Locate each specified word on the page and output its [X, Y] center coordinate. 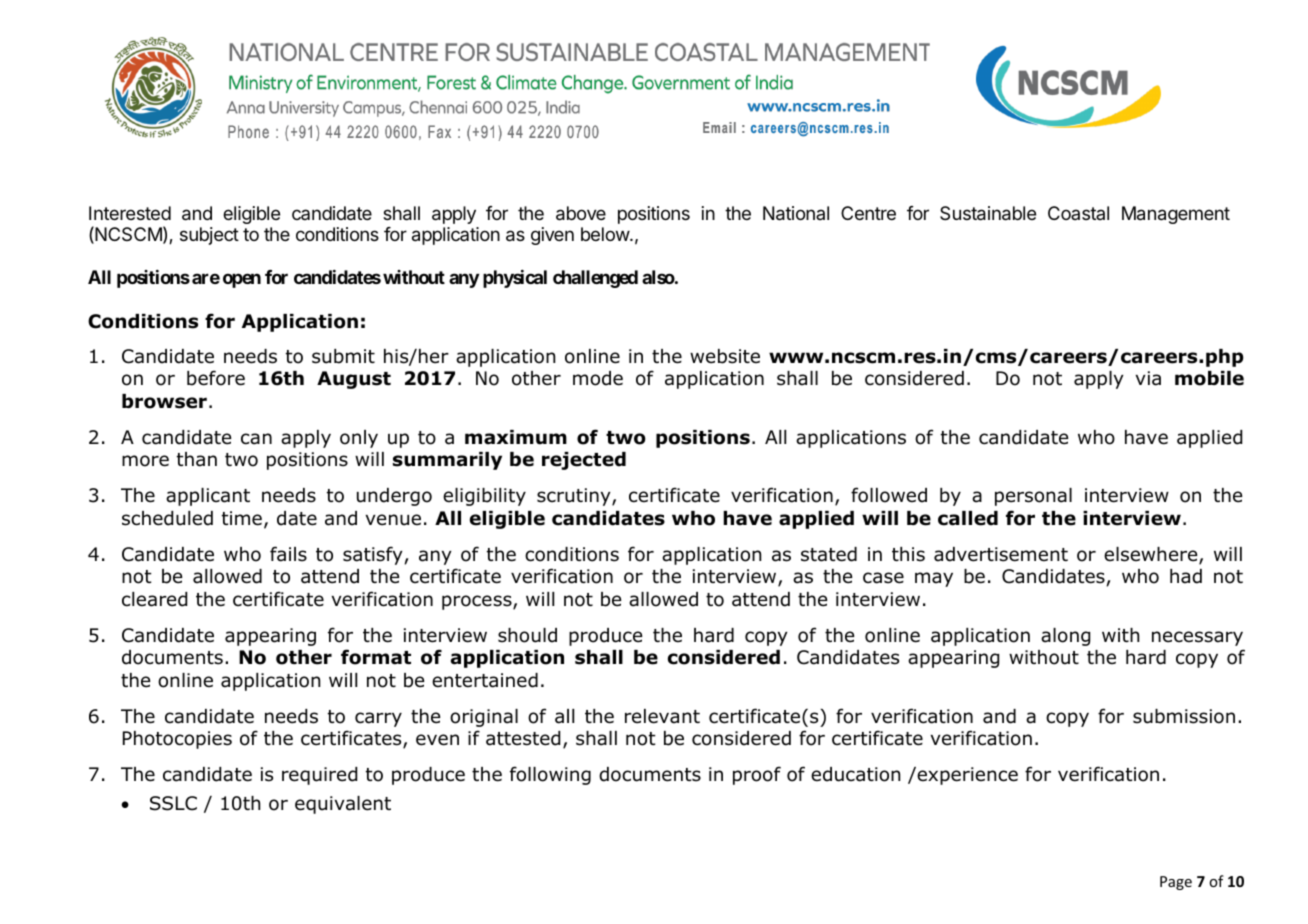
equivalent [343, 805]
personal [1033, 497]
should [527, 635]
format [376, 657]
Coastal [1078, 213]
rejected [584, 461]
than [197, 459]
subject [209, 236]
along [1065, 637]
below [606, 234]
